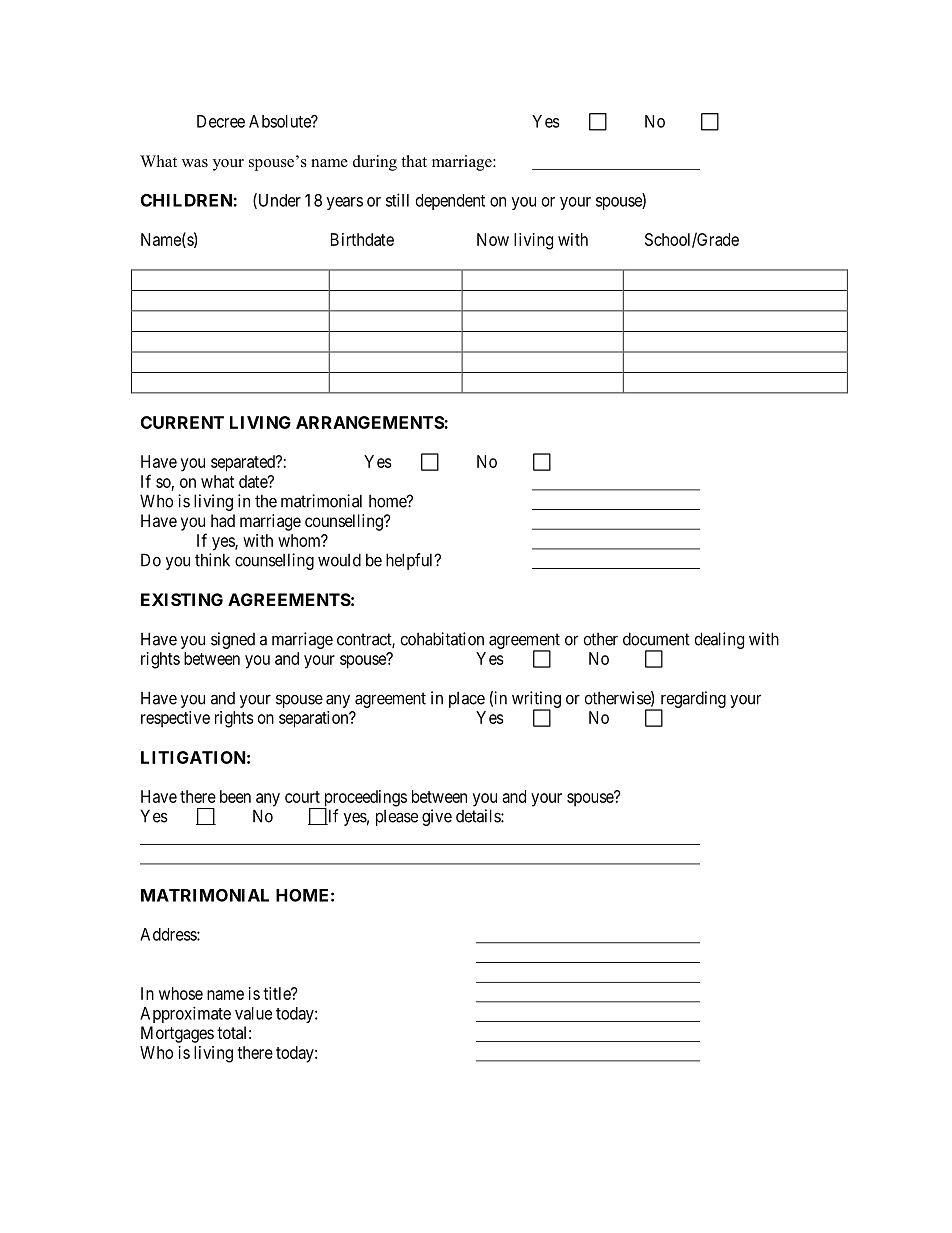  Describe the element at coordinates (414, 161) in the page. I see `that` at that location.
